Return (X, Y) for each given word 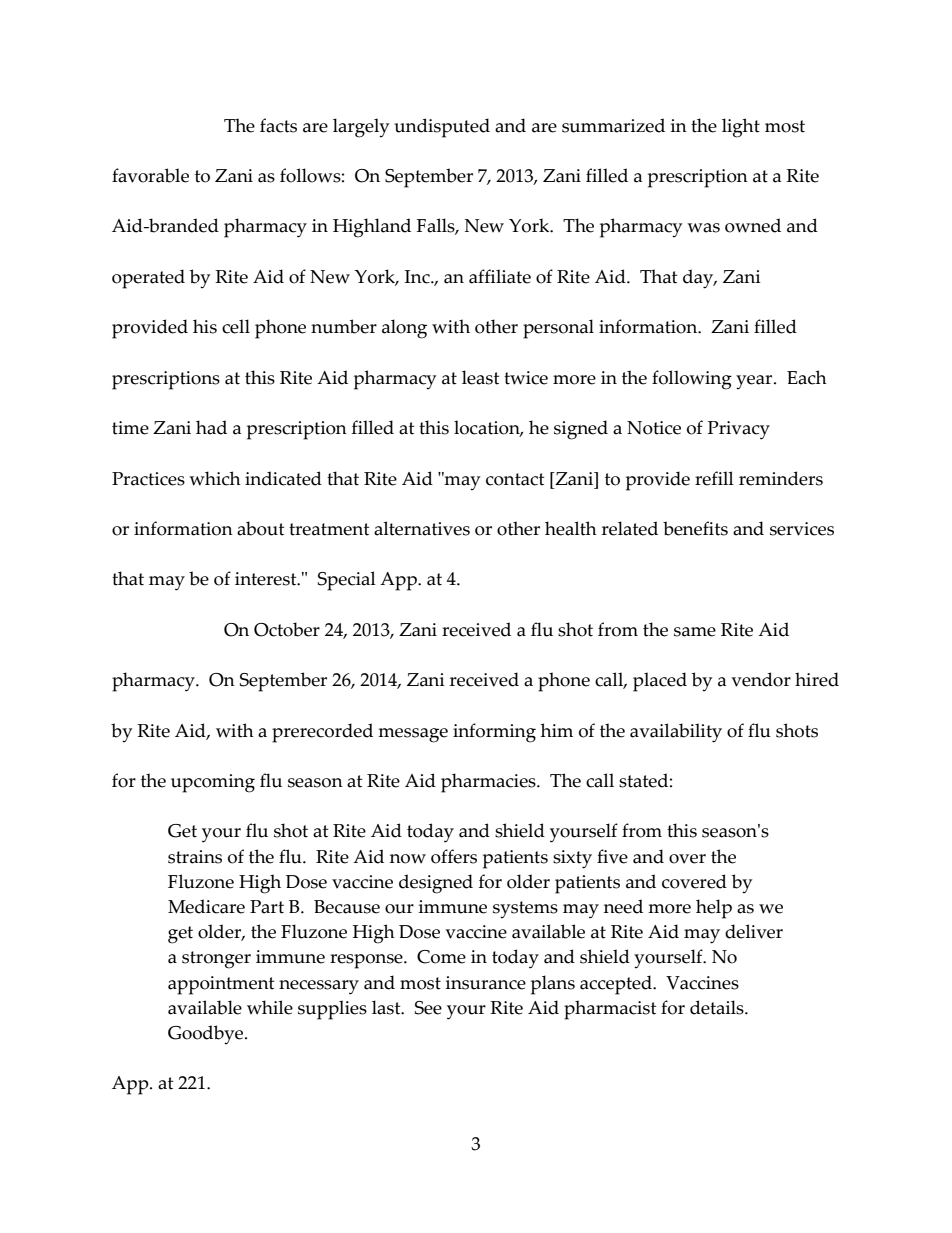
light (741, 128)
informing (494, 733)
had (211, 427)
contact (515, 479)
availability (676, 733)
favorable (150, 175)
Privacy (739, 430)
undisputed (442, 128)
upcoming (213, 783)
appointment (221, 985)
